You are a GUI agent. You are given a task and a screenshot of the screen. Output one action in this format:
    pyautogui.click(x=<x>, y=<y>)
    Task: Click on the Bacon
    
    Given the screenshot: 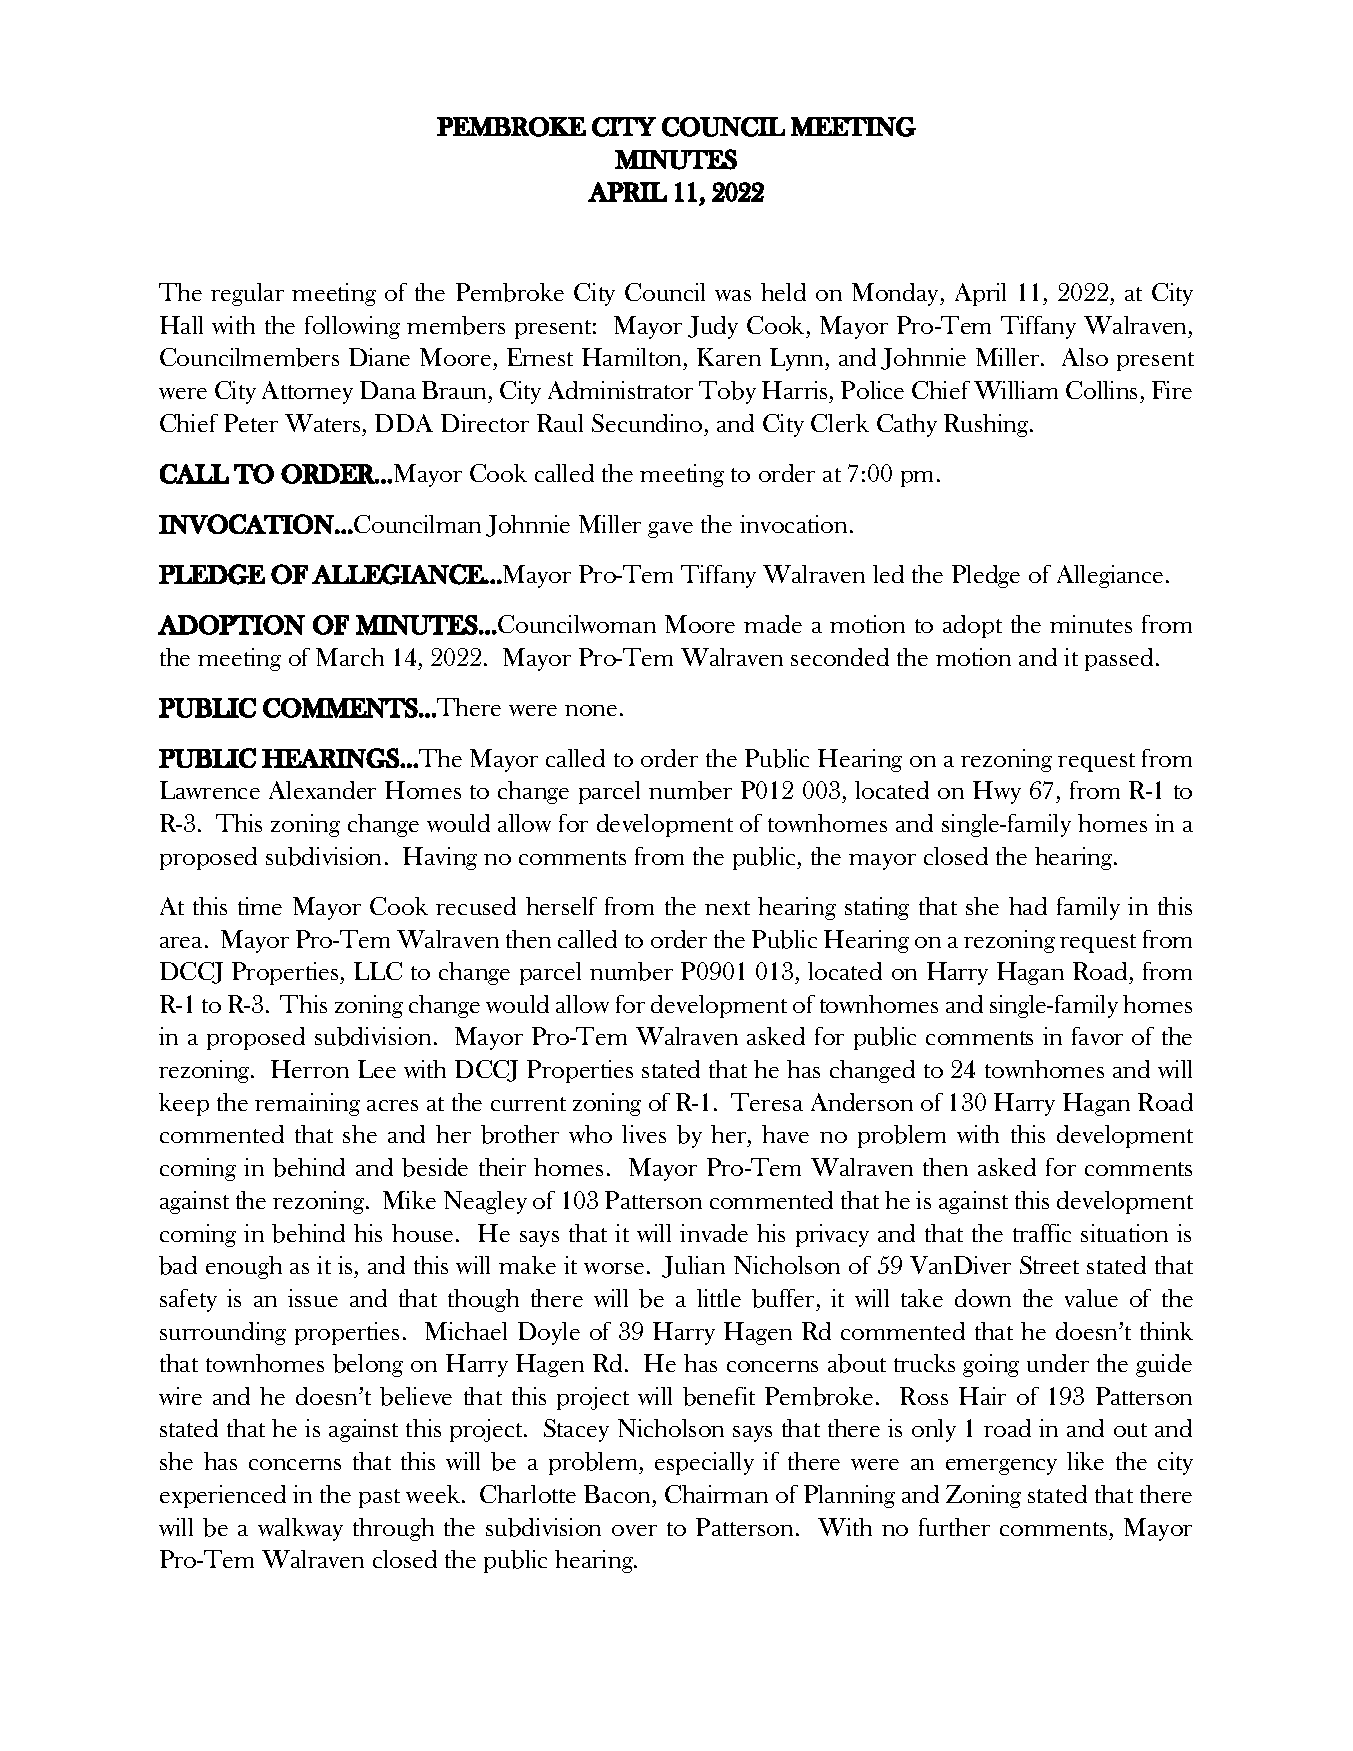 What is the action you would take?
    pyautogui.click(x=619, y=1494)
